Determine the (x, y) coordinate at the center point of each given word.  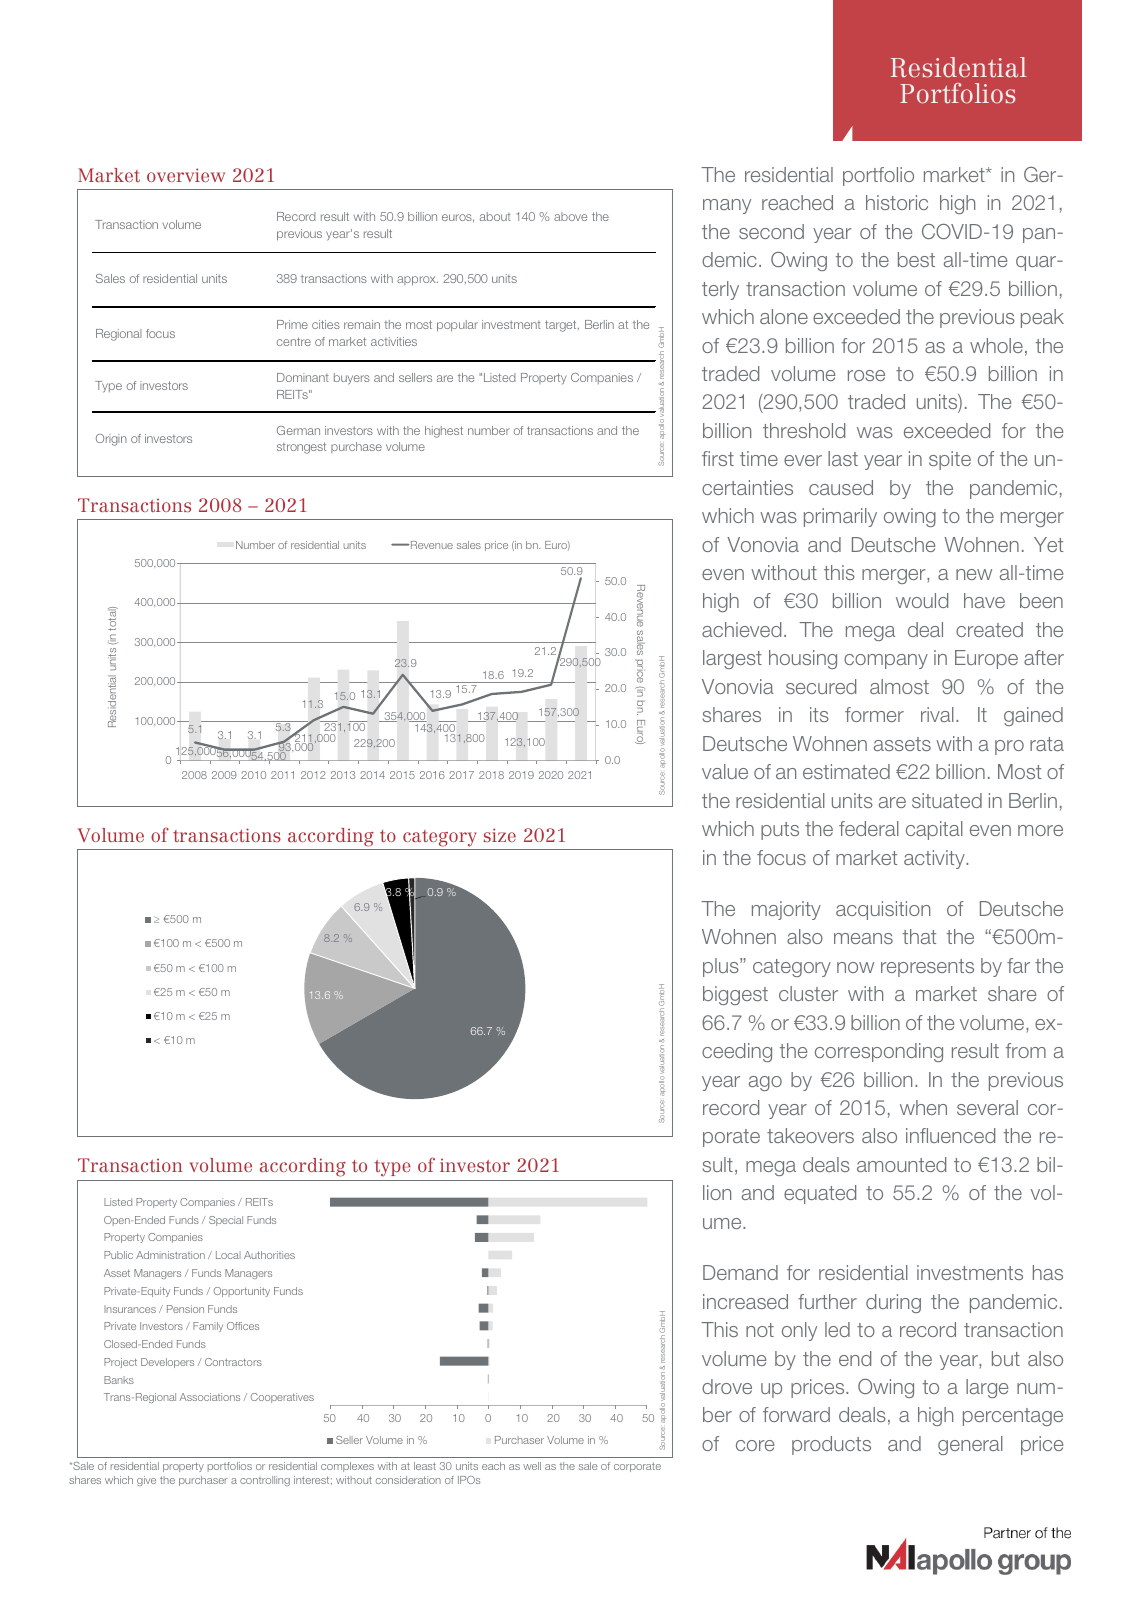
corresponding (879, 1052)
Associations (209, 1397)
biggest (735, 995)
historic (897, 202)
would (922, 600)
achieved (741, 629)
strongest (301, 448)
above (570, 216)
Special (226, 1221)
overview (186, 175)
